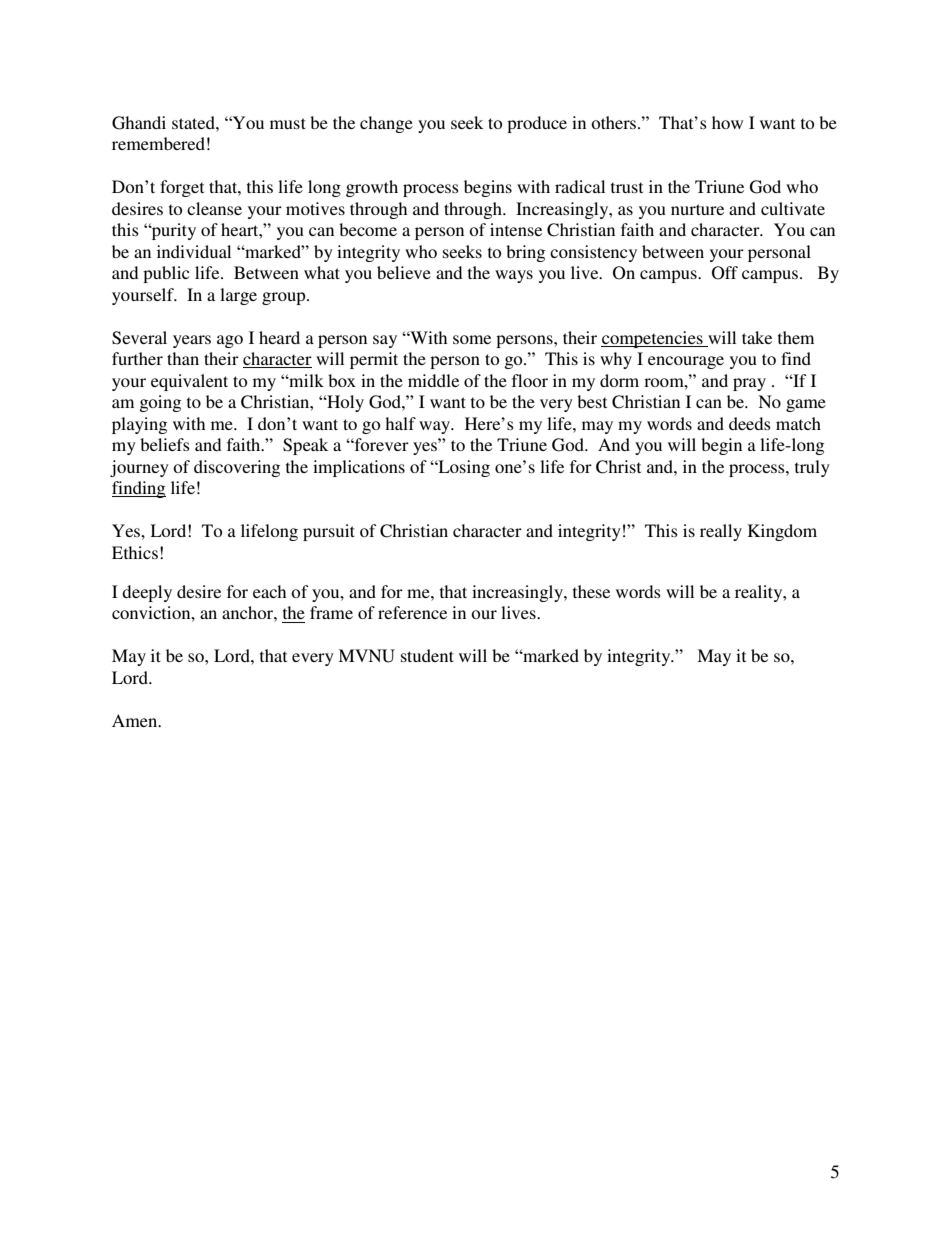  I want to click on going, so click(160, 403).
